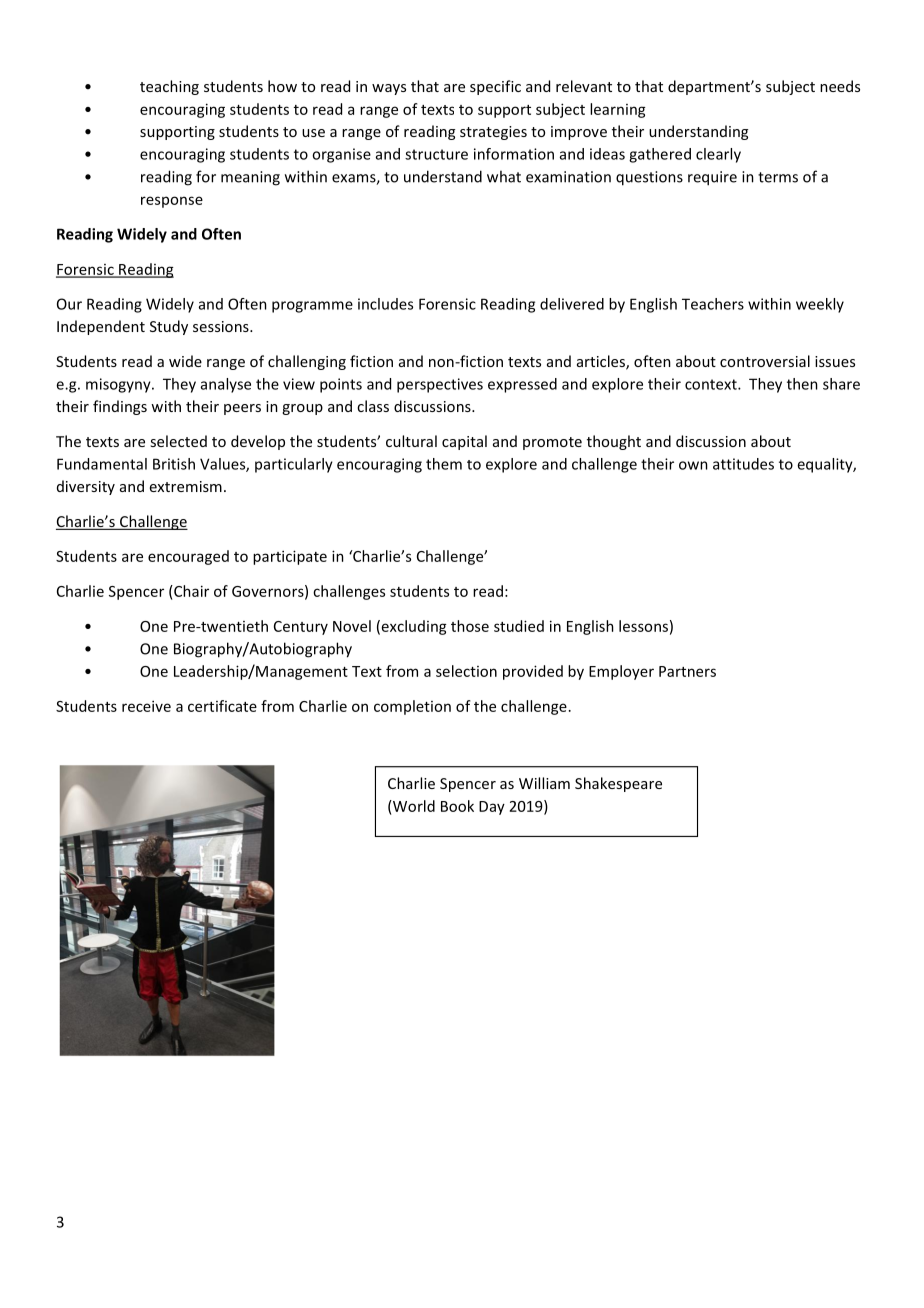 Image resolution: width=924 pixels, height=1308 pixels. What do you see at coordinates (743, 464) in the document?
I see `attitudes` at bounding box center [743, 464].
